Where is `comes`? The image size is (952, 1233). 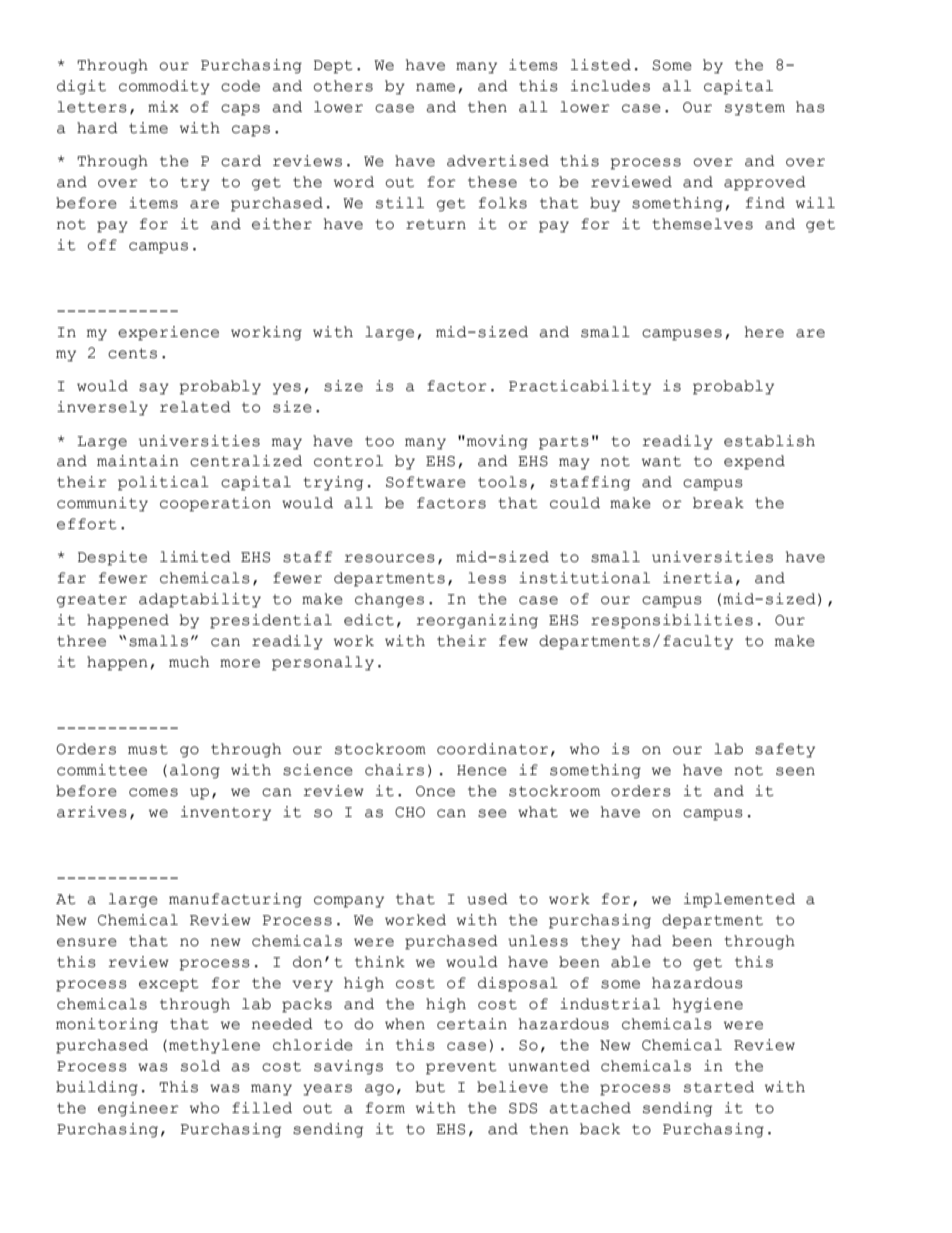 comes is located at coordinates (153, 792).
